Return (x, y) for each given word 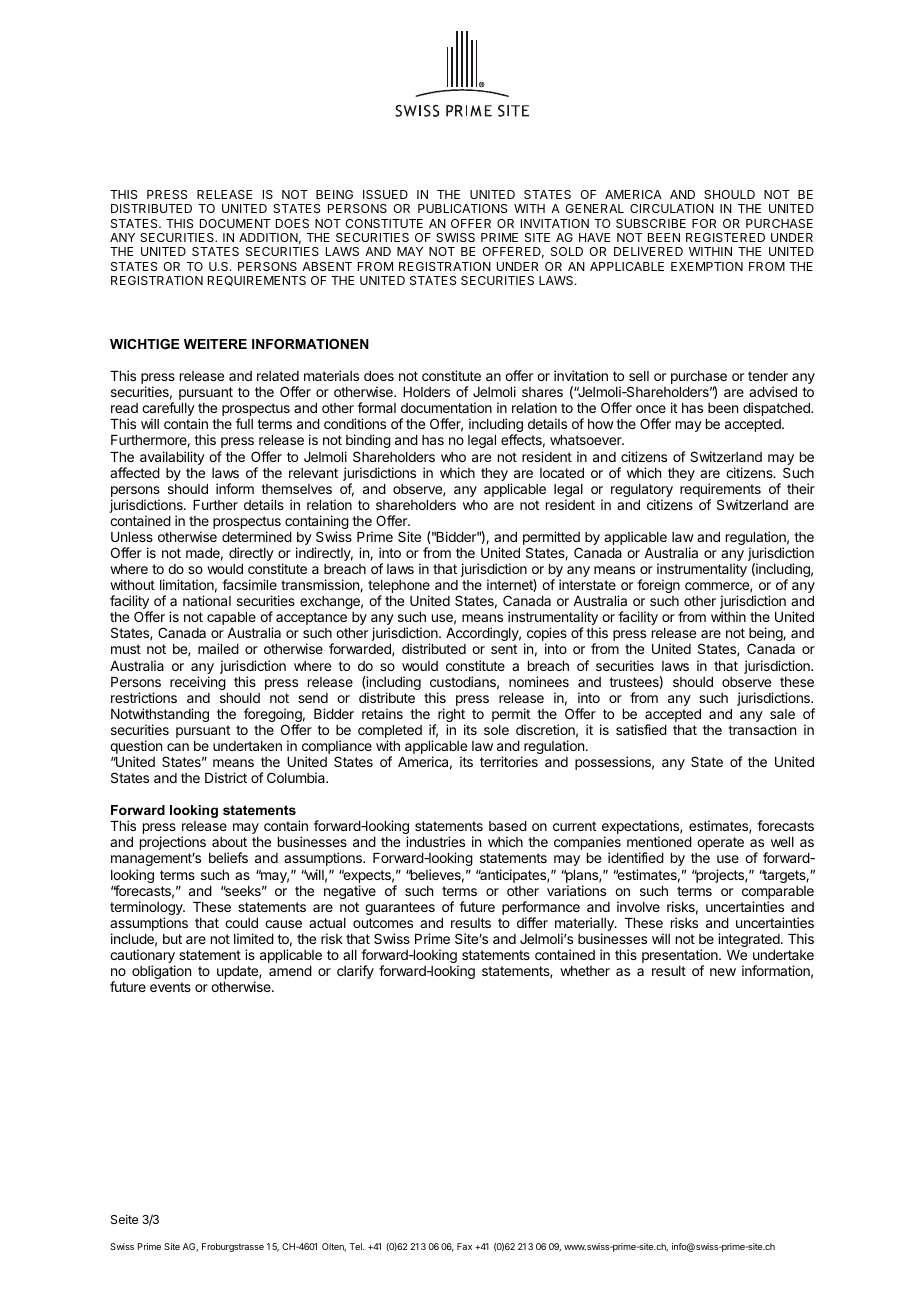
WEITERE (215, 344)
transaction (762, 729)
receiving (198, 683)
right (450, 716)
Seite (124, 1219)
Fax (464, 1246)
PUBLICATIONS (462, 208)
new (723, 972)
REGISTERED (725, 237)
